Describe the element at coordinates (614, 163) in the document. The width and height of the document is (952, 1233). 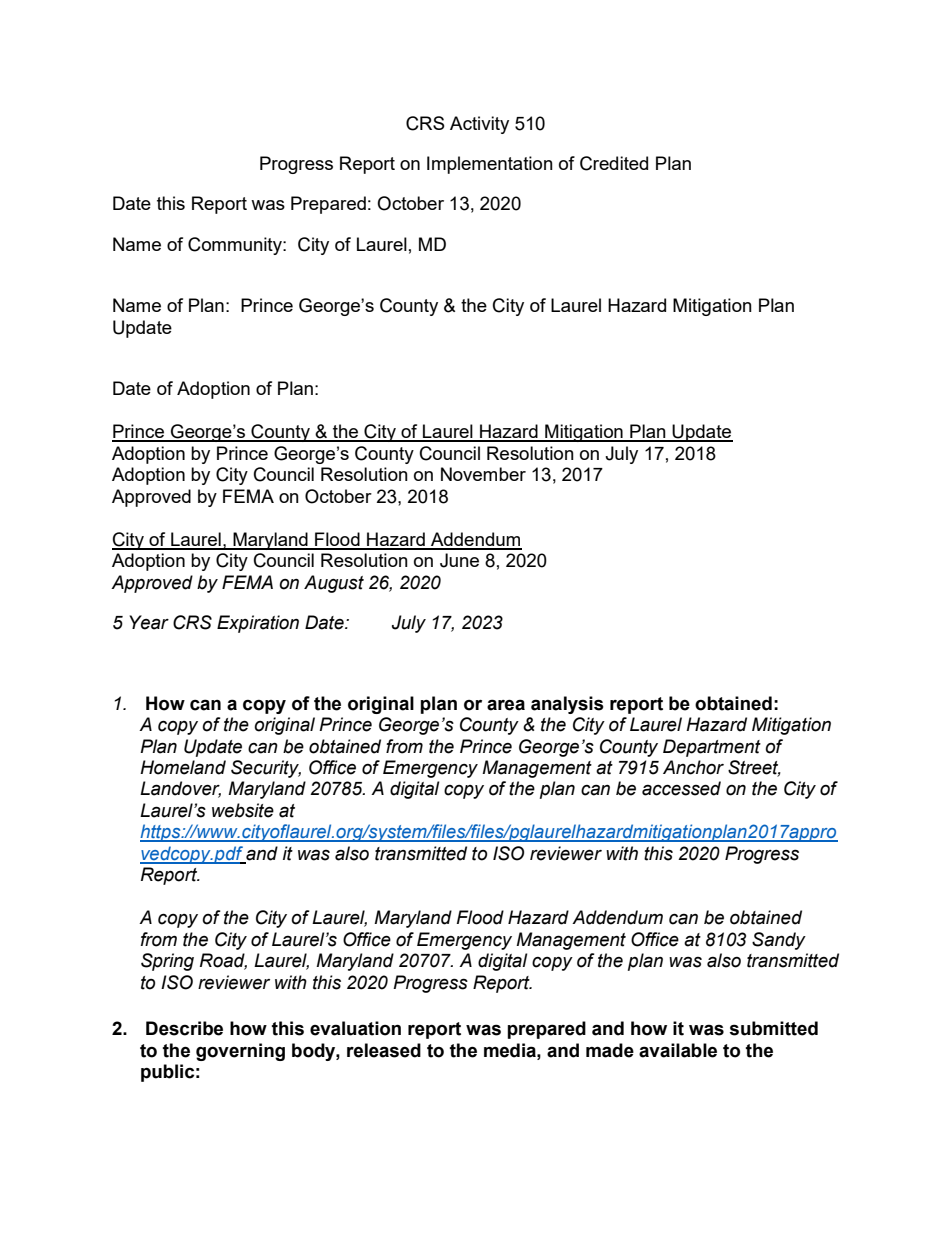
I see `Credited` at that location.
